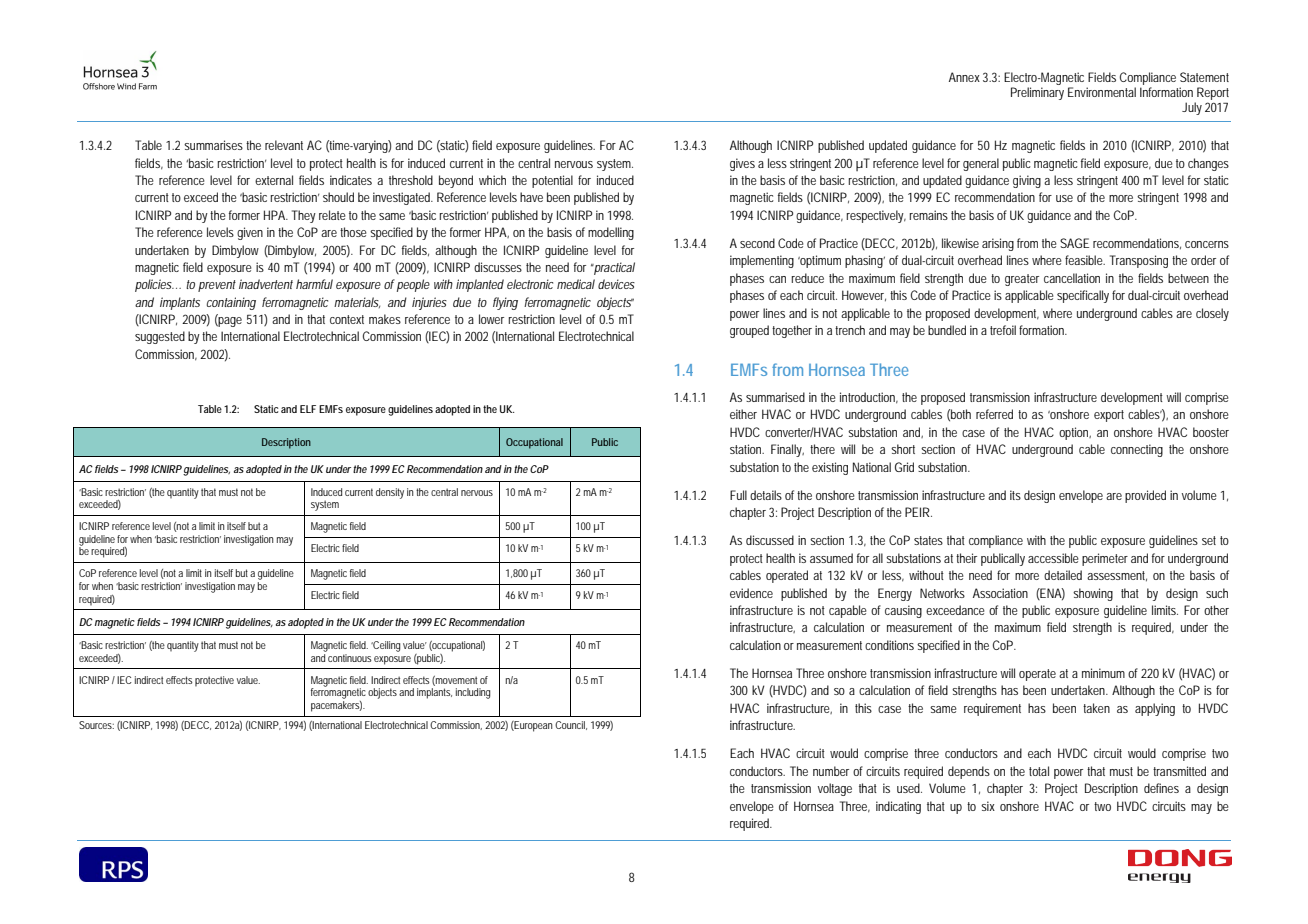 Image resolution: width=1308 pixels, height=924 pixels. Describe the element at coordinates (1072, 278) in the screenshot. I see `cancellation` at that location.
